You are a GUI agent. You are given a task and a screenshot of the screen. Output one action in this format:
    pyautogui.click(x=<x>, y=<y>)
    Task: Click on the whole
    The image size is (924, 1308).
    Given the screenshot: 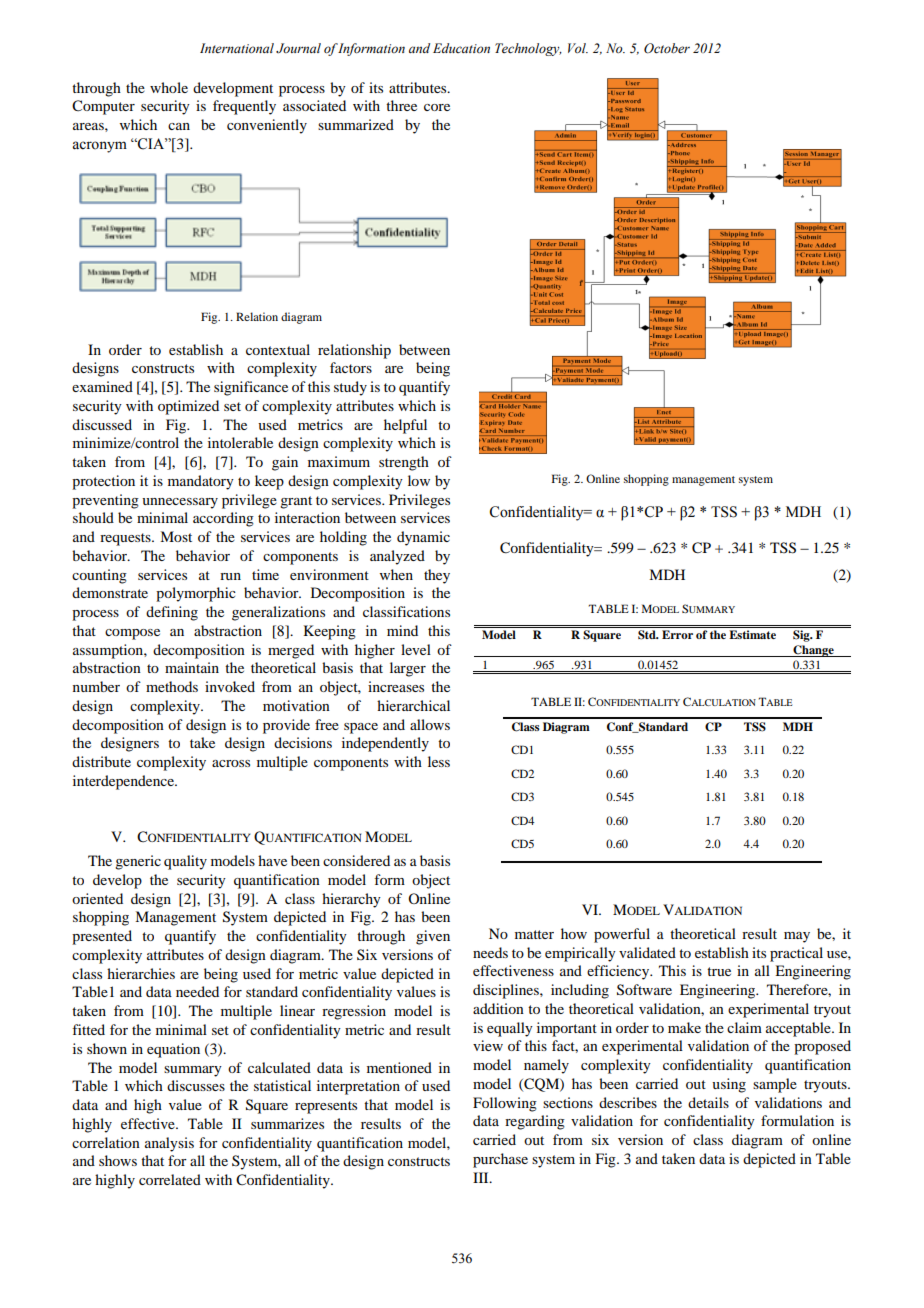 What is the action you would take?
    pyautogui.click(x=169, y=87)
